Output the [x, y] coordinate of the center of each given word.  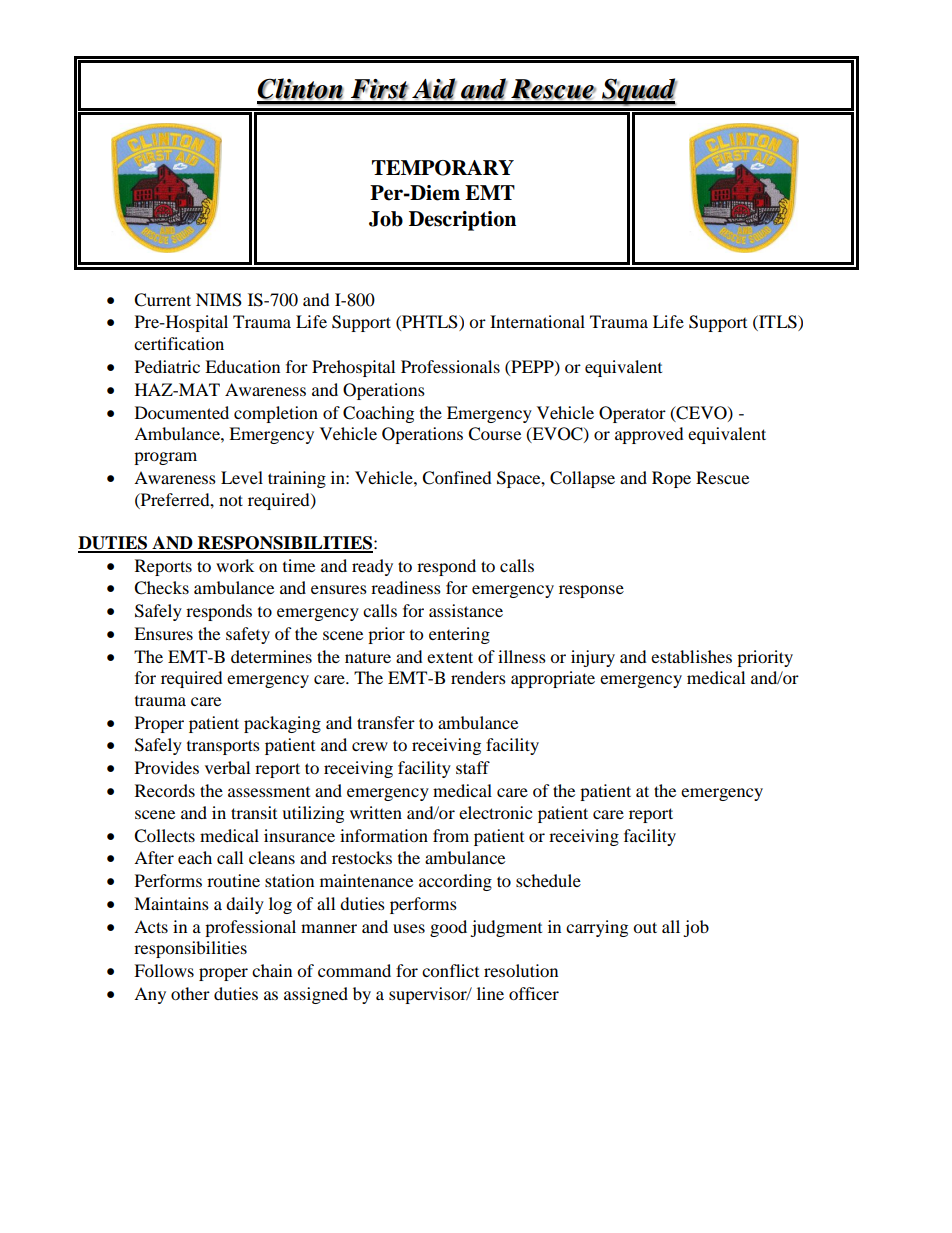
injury [593, 658]
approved [649, 435]
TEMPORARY [443, 168]
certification [179, 343]
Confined [457, 478]
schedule [548, 880]
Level [242, 477]
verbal [227, 767]
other [190, 993]
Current [162, 300]
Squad [638, 92]
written [376, 812]
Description [462, 221]
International [537, 321]
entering [459, 635]
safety [248, 635]
